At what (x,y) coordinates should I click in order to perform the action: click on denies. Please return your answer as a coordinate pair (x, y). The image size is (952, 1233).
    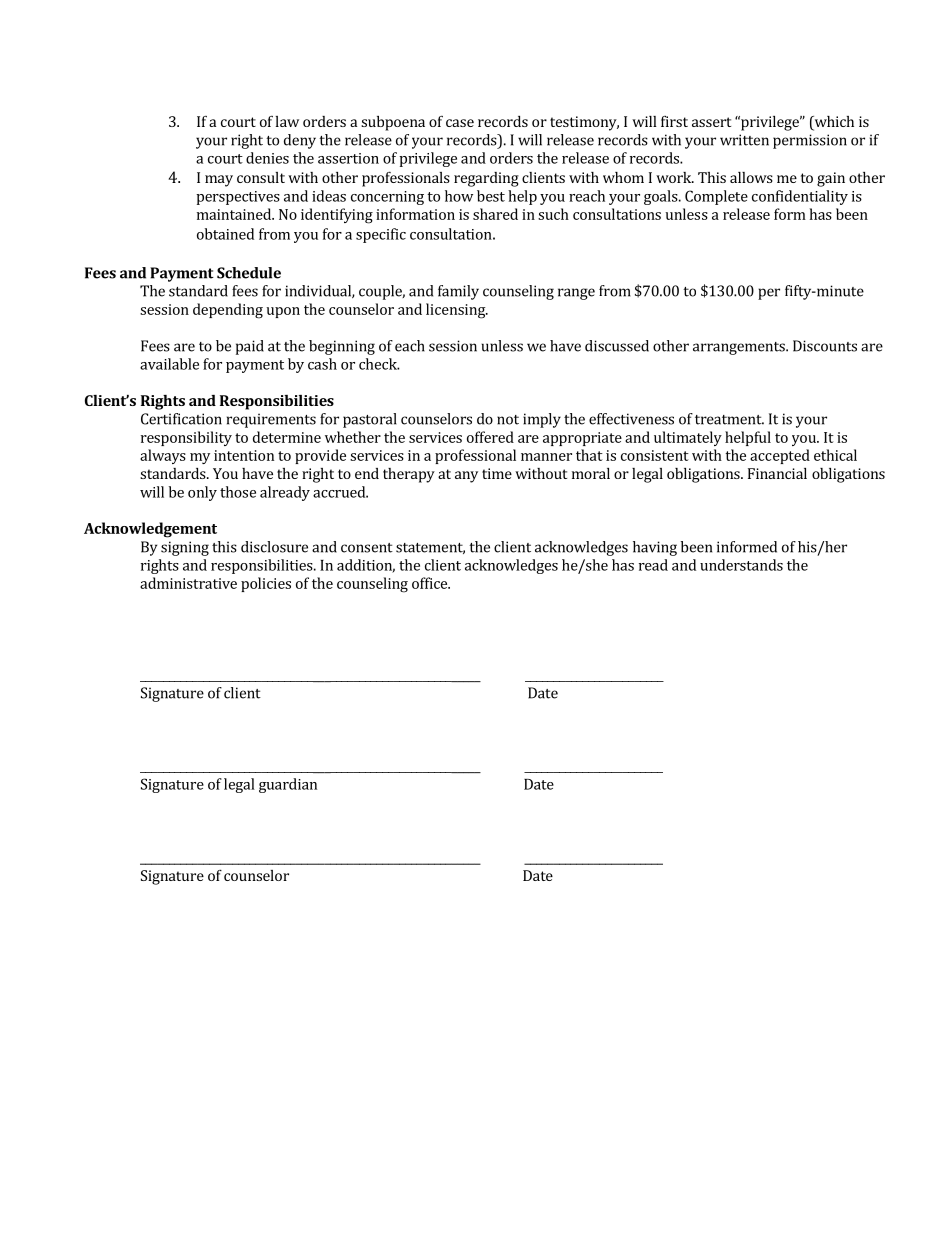
    Looking at the image, I should click on (267, 158).
